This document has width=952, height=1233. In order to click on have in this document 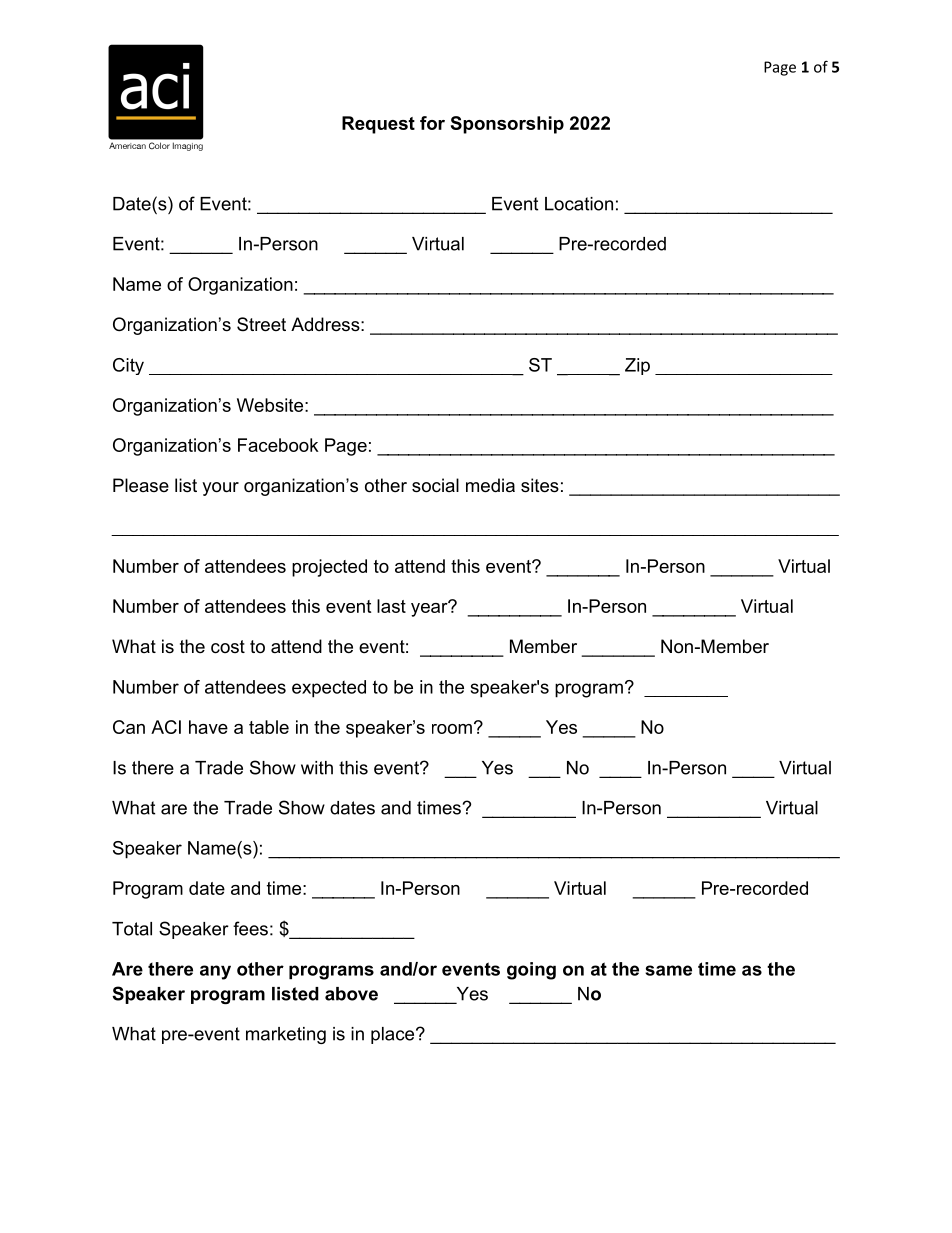, I will do `click(208, 727)`.
